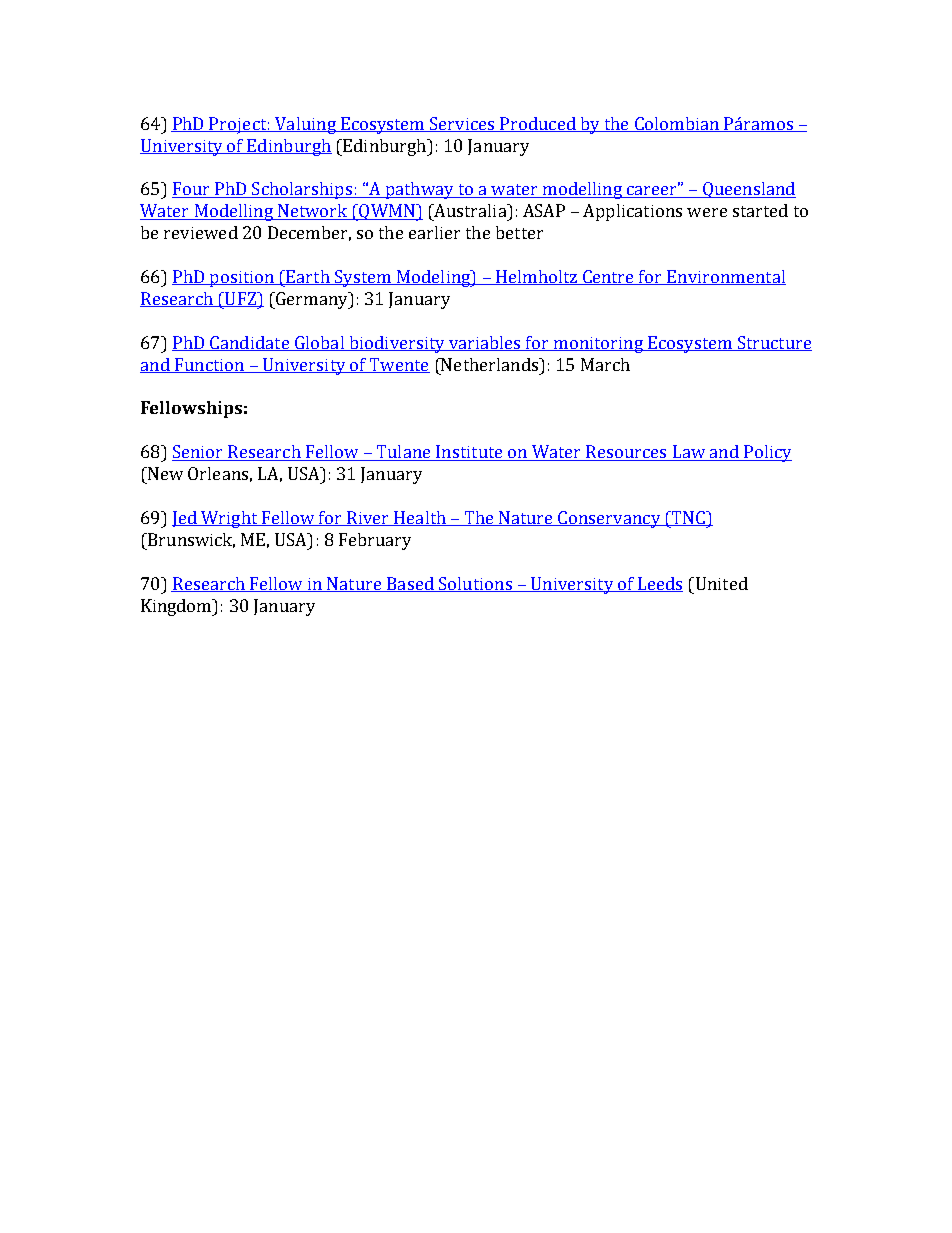 The width and height of the document is (952, 1233). I want to click on Senior, so click(199, 453).
